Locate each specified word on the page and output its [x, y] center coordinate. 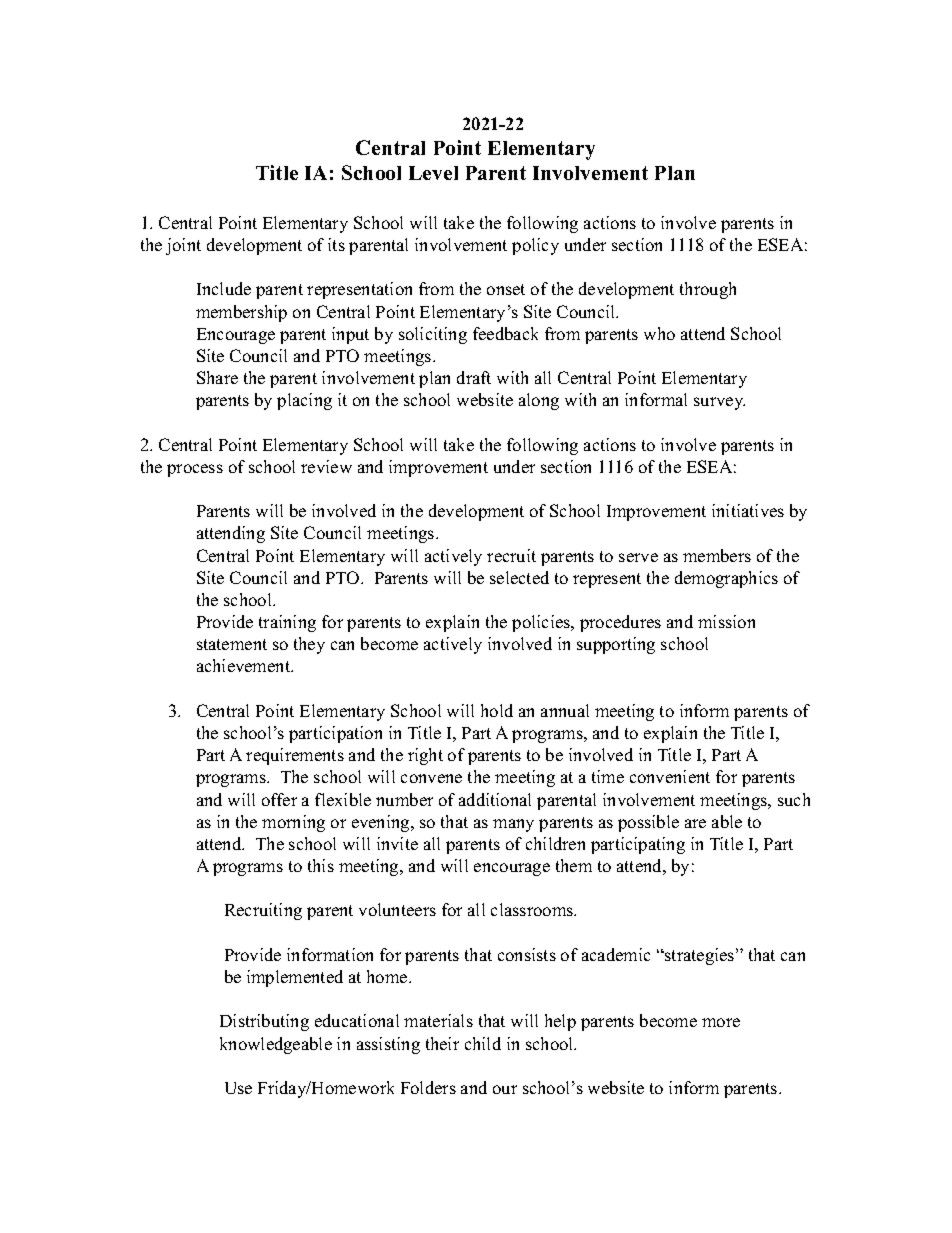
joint [183, 246]
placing [304, 401]
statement [232, 644]
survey [719, 403]
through [708, 290]
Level [433, 173]
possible [648, 823]
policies [542, 623]
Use [238, 1088]
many [513, 825]
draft [474, 377]
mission [726, 621]
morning [293, 823]
